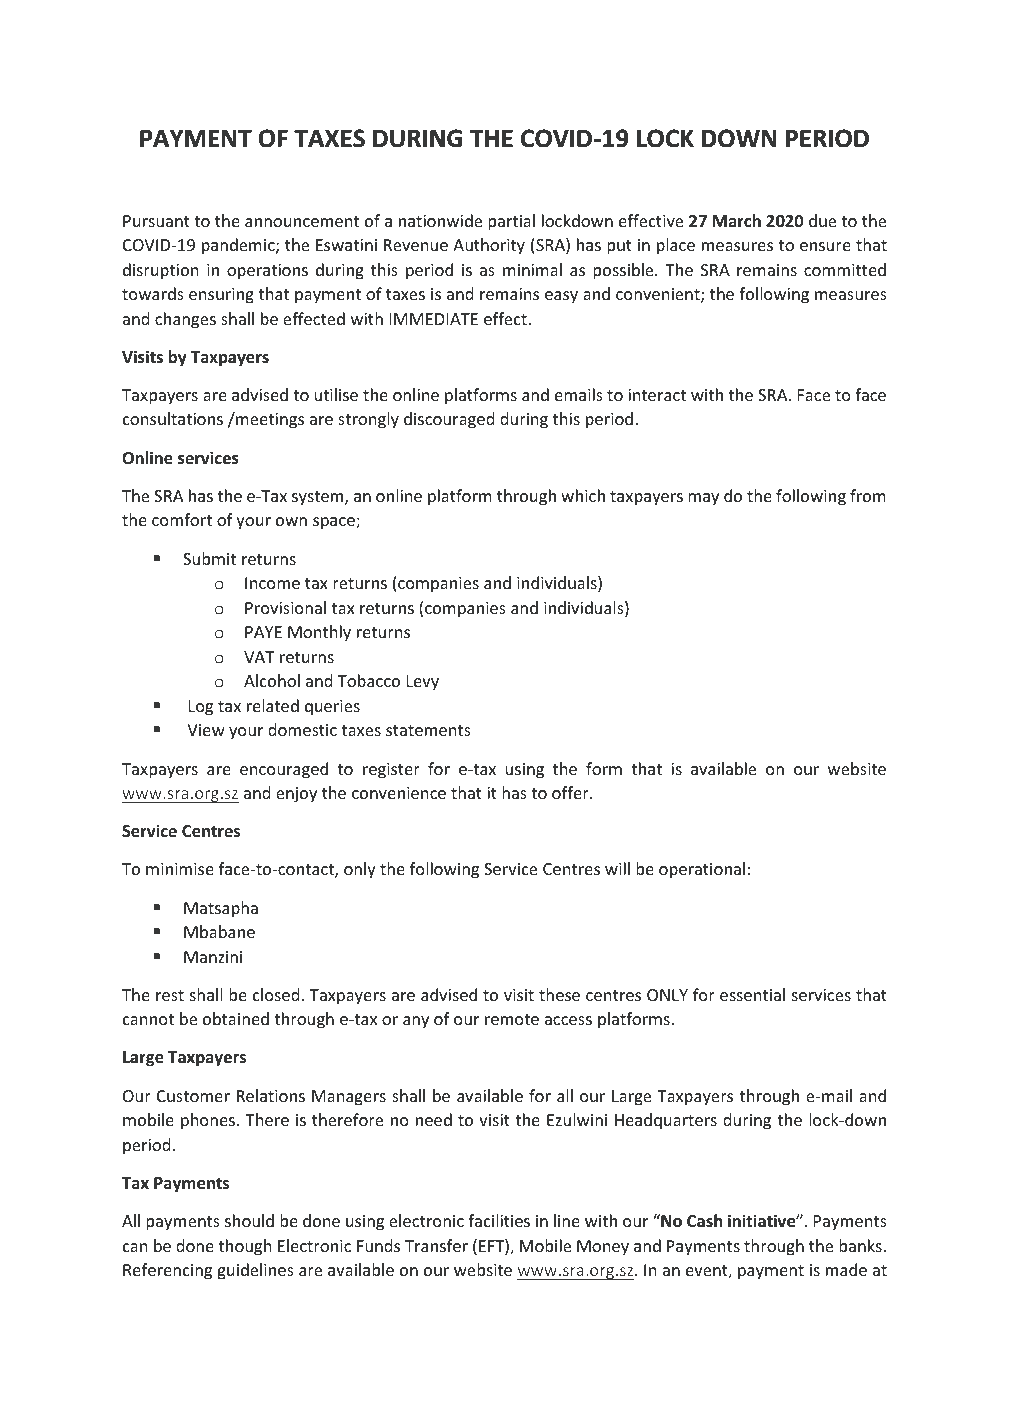  I want to click on facilities, so click(499, 1220).
